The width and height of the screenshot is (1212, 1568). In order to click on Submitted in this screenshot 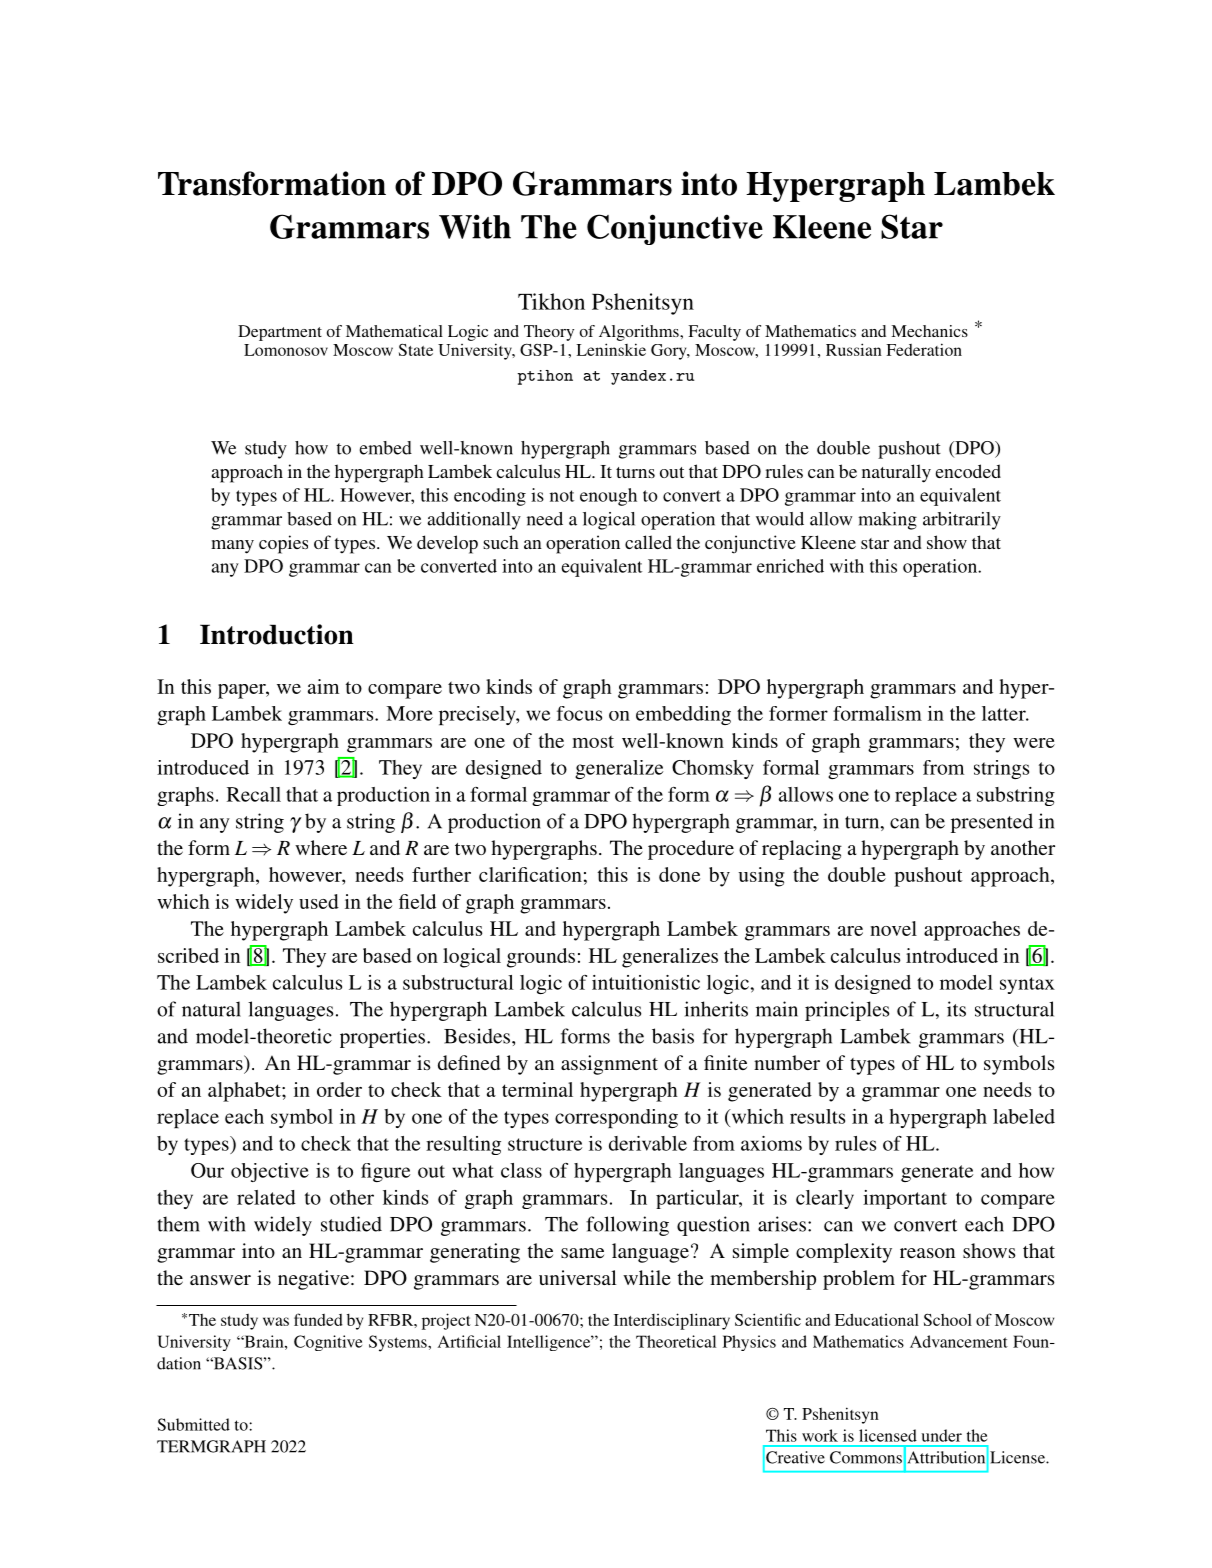, I will do `click(194, 1424)`.
